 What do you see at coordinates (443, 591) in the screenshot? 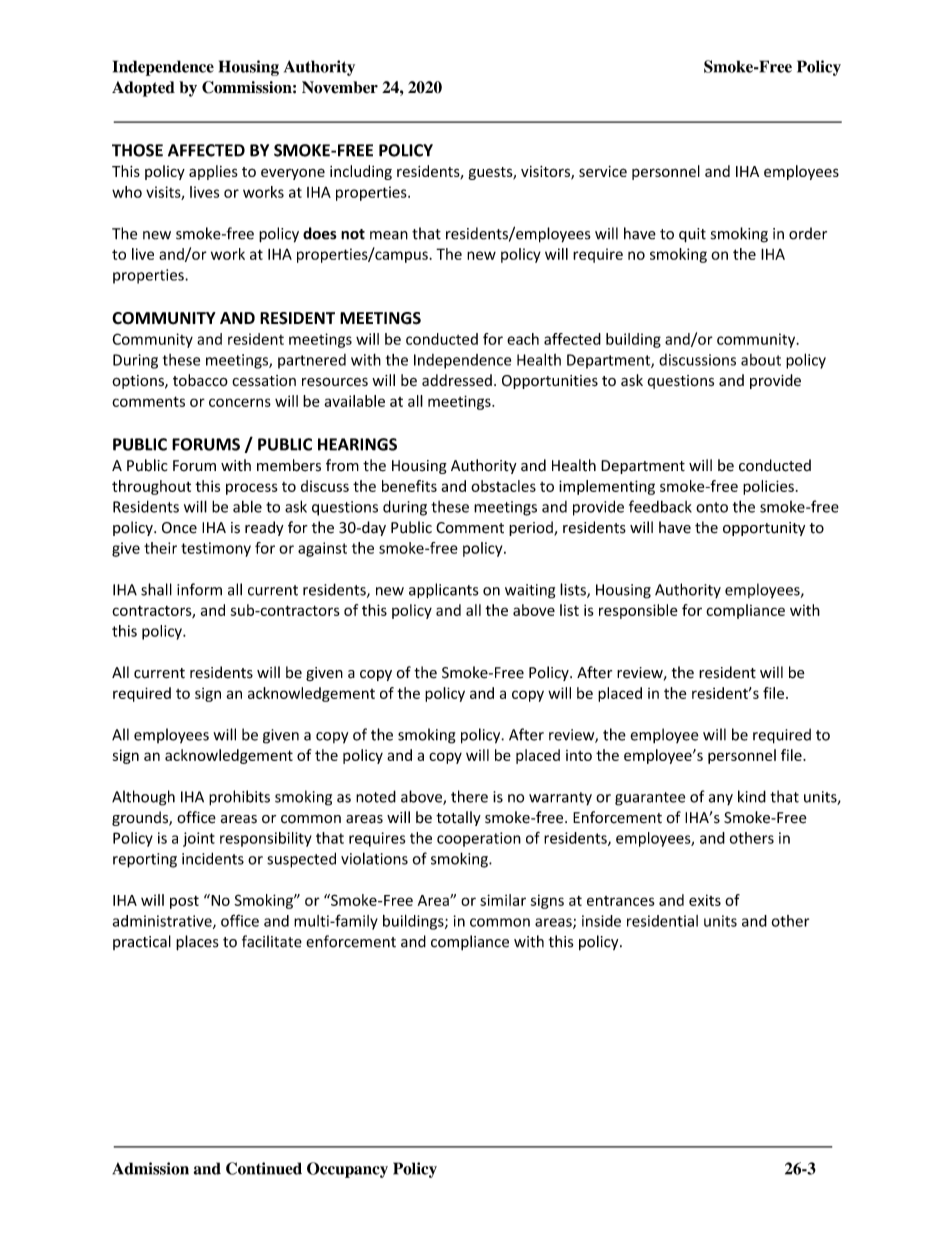
I see `applicants` at bounding box center [443, 591].
